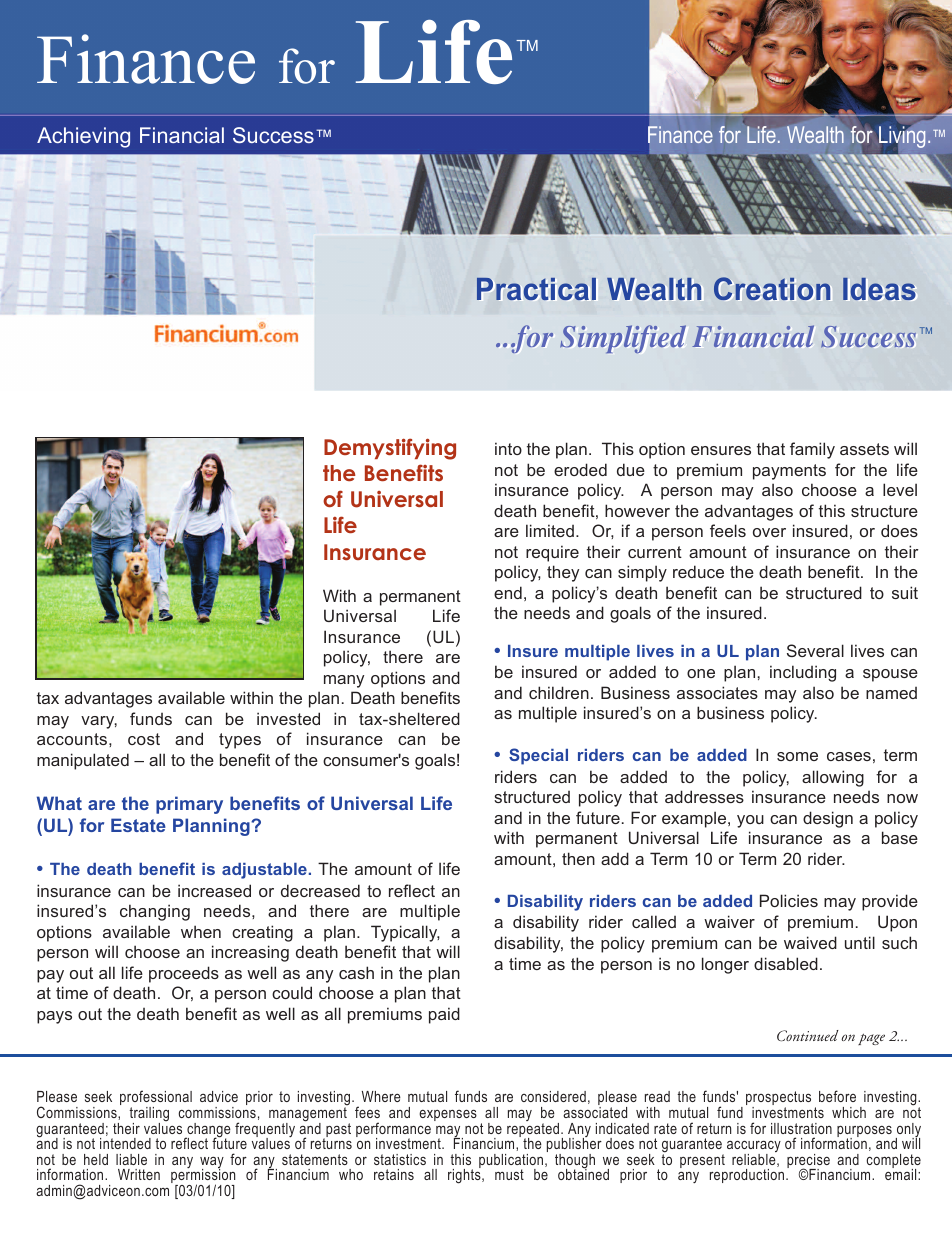 This image has width=952, height=1233. I want to click on into, so click(508, 448).
